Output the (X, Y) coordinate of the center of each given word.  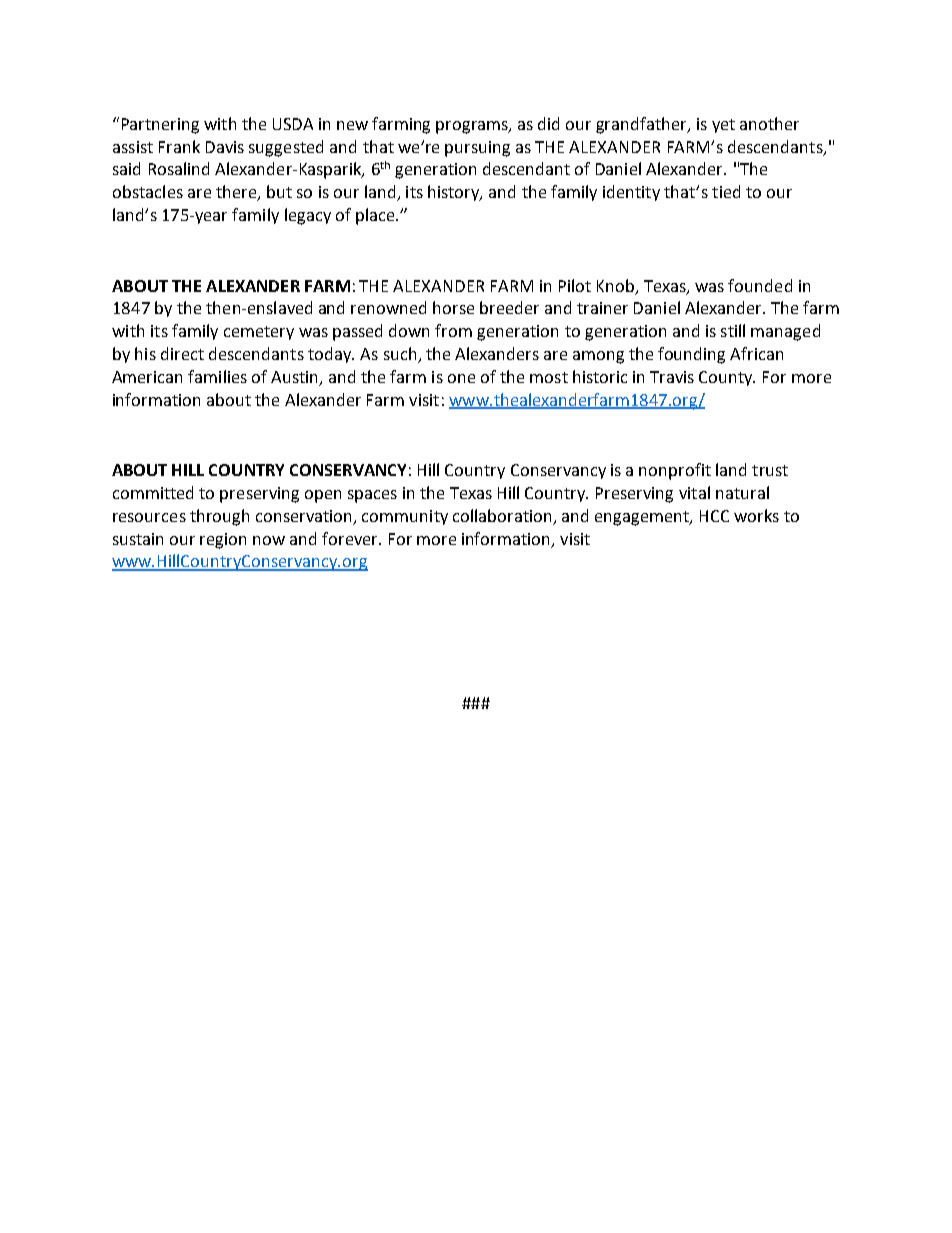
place (376, 216)
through (219, 517)
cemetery (259, 333)
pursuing (477, 149)
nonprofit (675, 471)
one (461, 378)
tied (726, 191)
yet (723, 126)
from (453, 330)
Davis (225, 147)
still (733, 330)
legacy (308, 216)
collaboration (502, 515)
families (217, 376)
